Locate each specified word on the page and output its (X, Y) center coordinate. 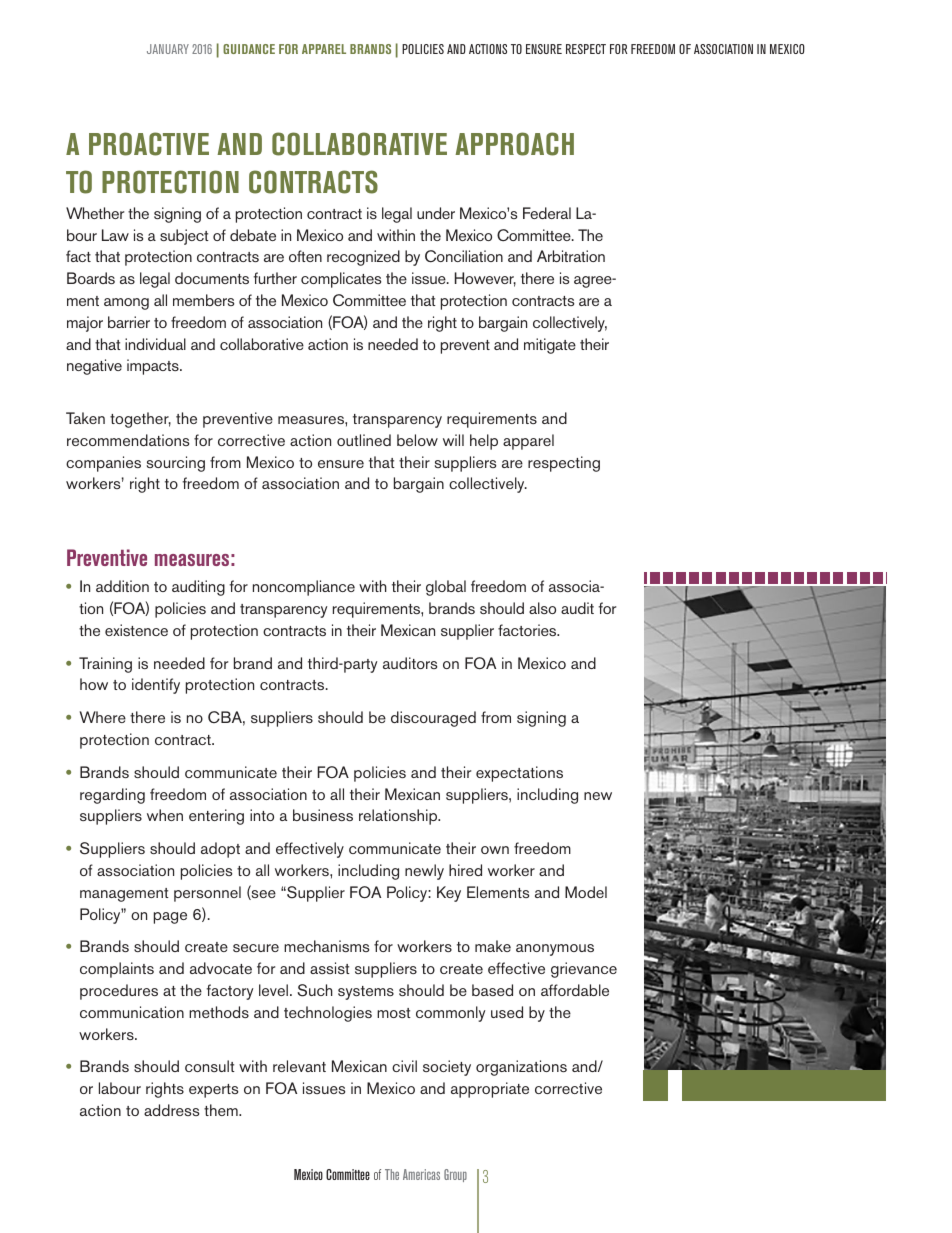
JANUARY (168, 49)
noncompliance (304, 588)
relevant (299, 1066)
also (542, 608)
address (171, 1110)
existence (136, 630)
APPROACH (514, 144)
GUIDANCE (249, 49)
